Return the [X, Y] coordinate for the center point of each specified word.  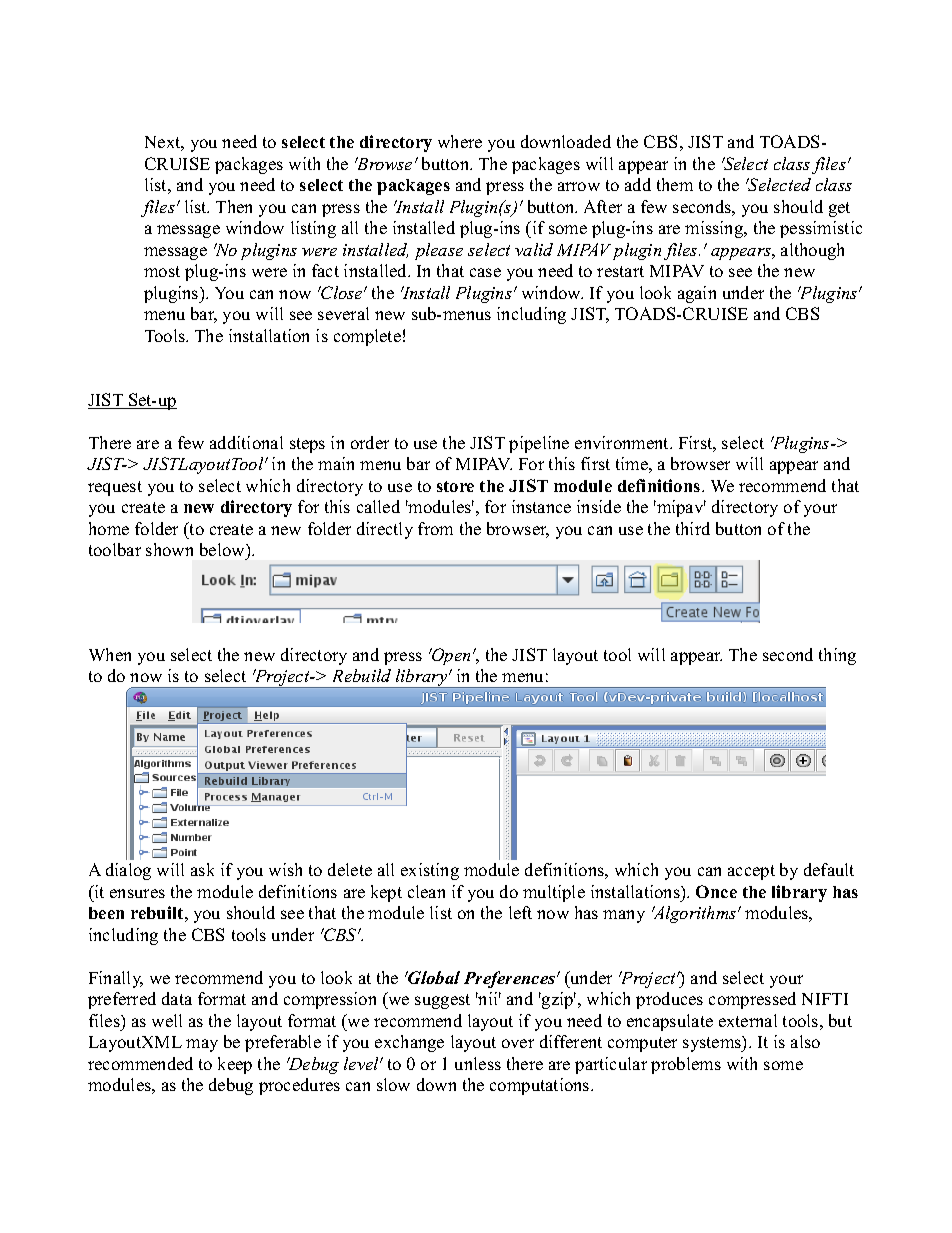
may [202, 1045]
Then [234, 206]
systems [713, 1044]
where [460, 141]
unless [478, 1063]
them [675, 184]
